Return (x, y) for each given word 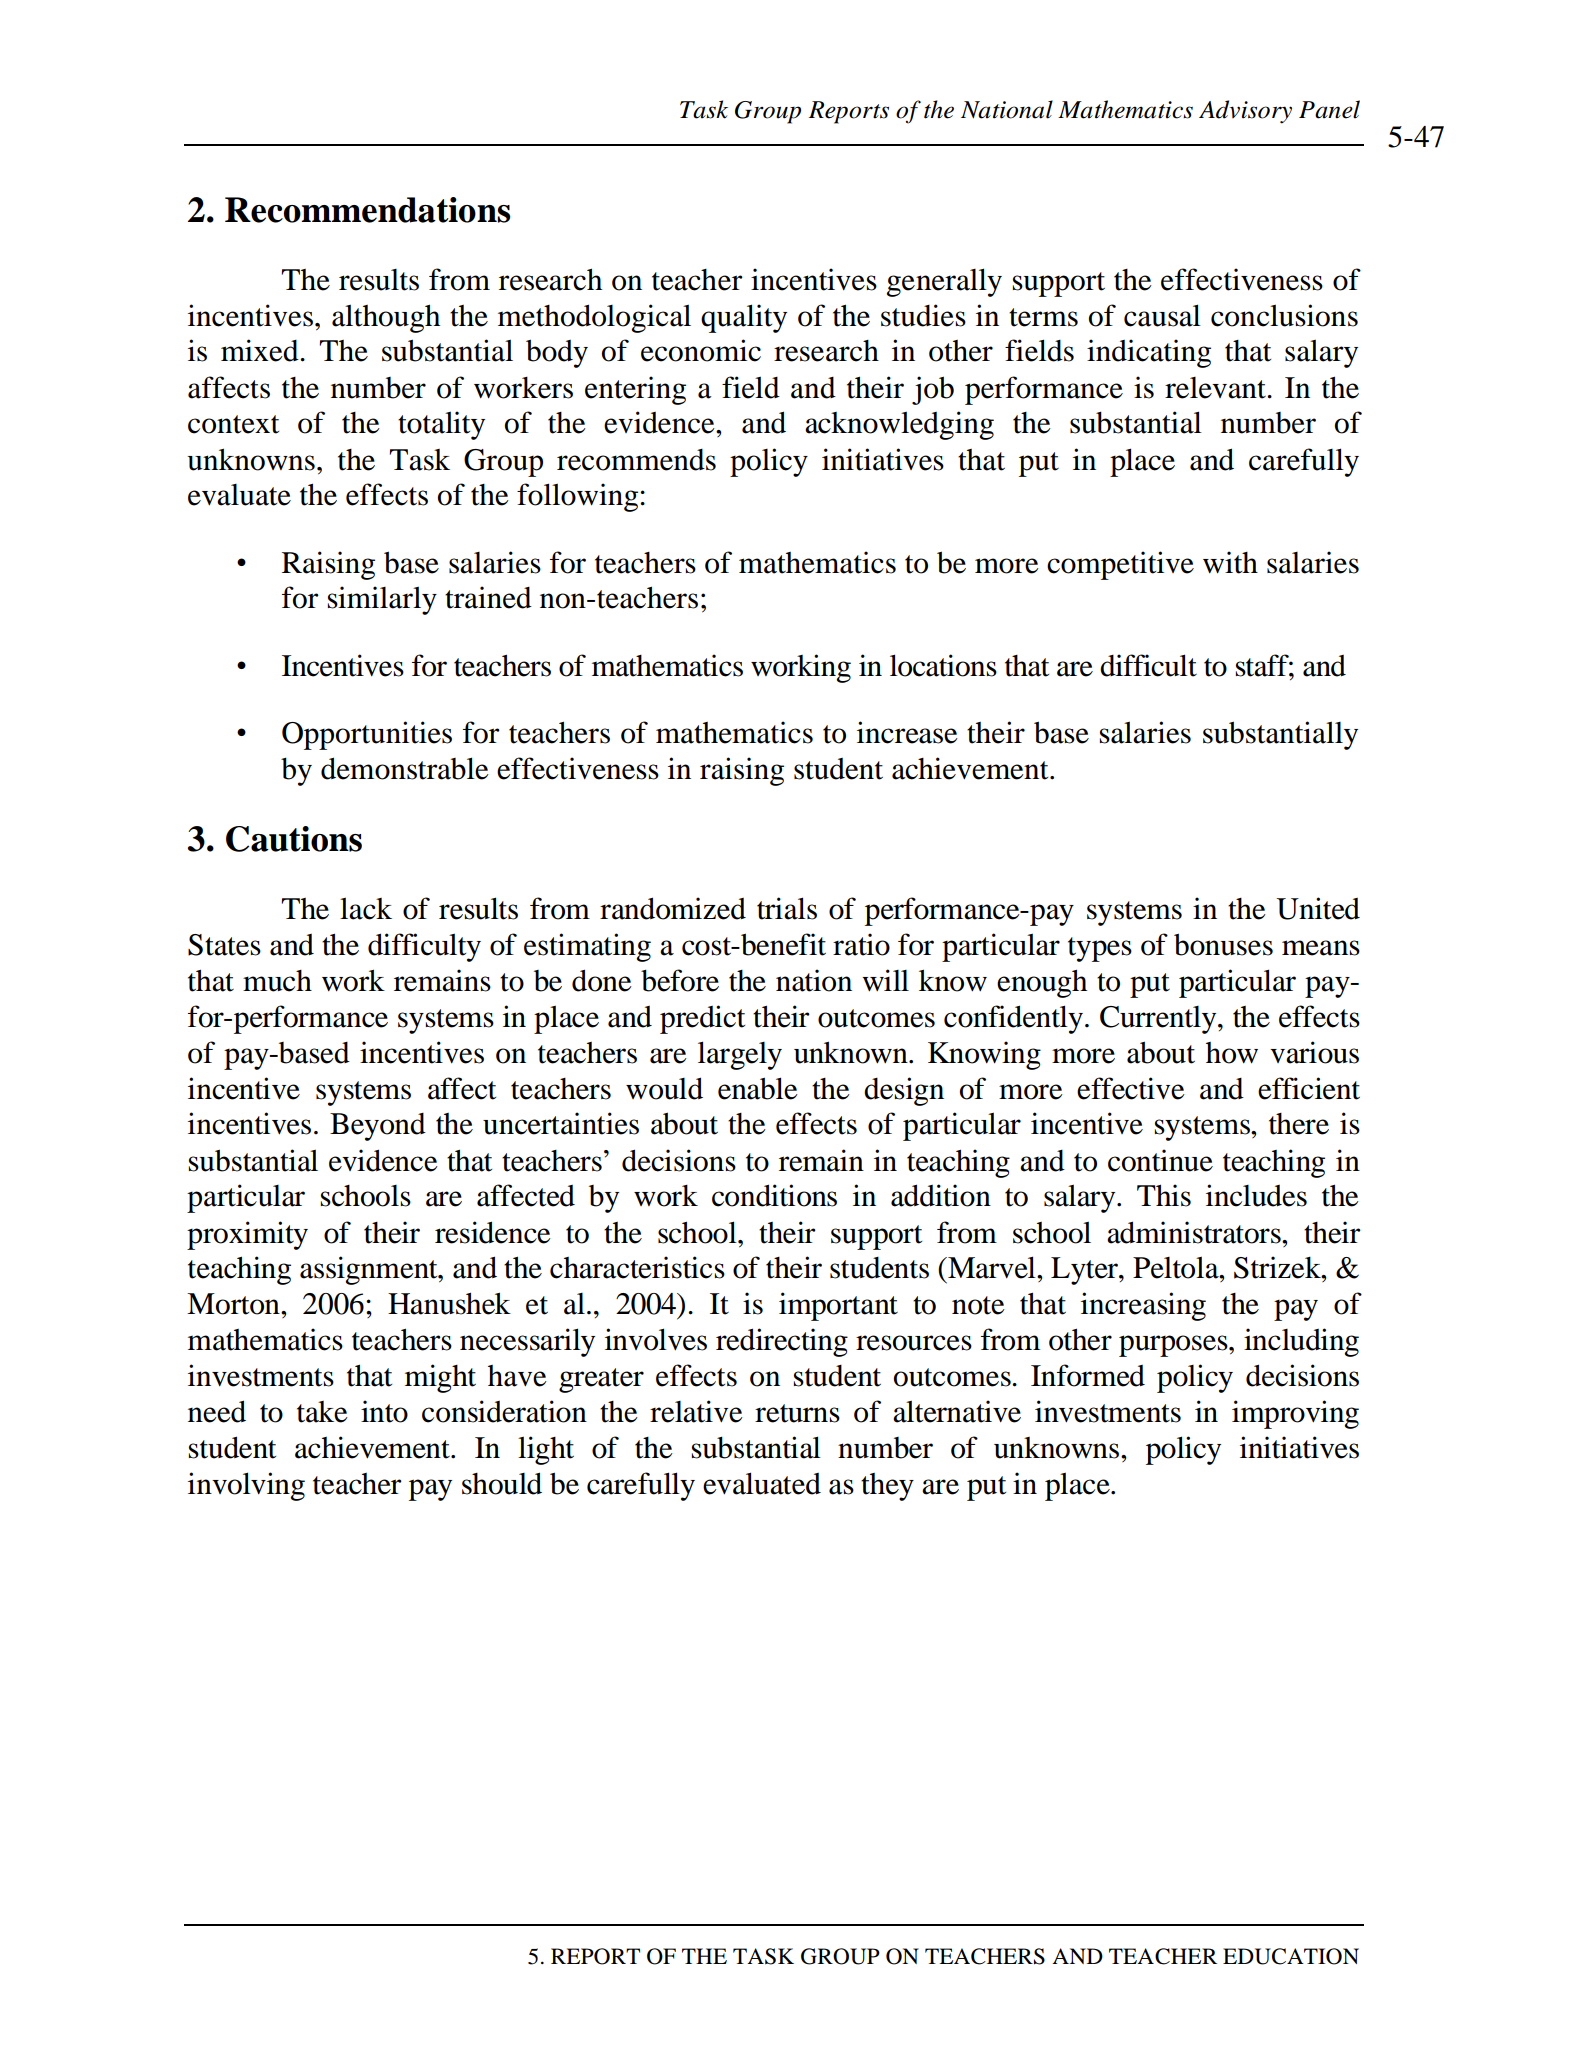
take (322, 1412)
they (887, 1487)
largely (740, 1055)
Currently (1159, 1020)
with (1230, 562)
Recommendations (367, 210)
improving (1295, 1414)
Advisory (1245, 112)
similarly (382, 600)
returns (797, 1413)
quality (744, 318)
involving (246, 1486)
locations (943, 665)
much (277, 981)
